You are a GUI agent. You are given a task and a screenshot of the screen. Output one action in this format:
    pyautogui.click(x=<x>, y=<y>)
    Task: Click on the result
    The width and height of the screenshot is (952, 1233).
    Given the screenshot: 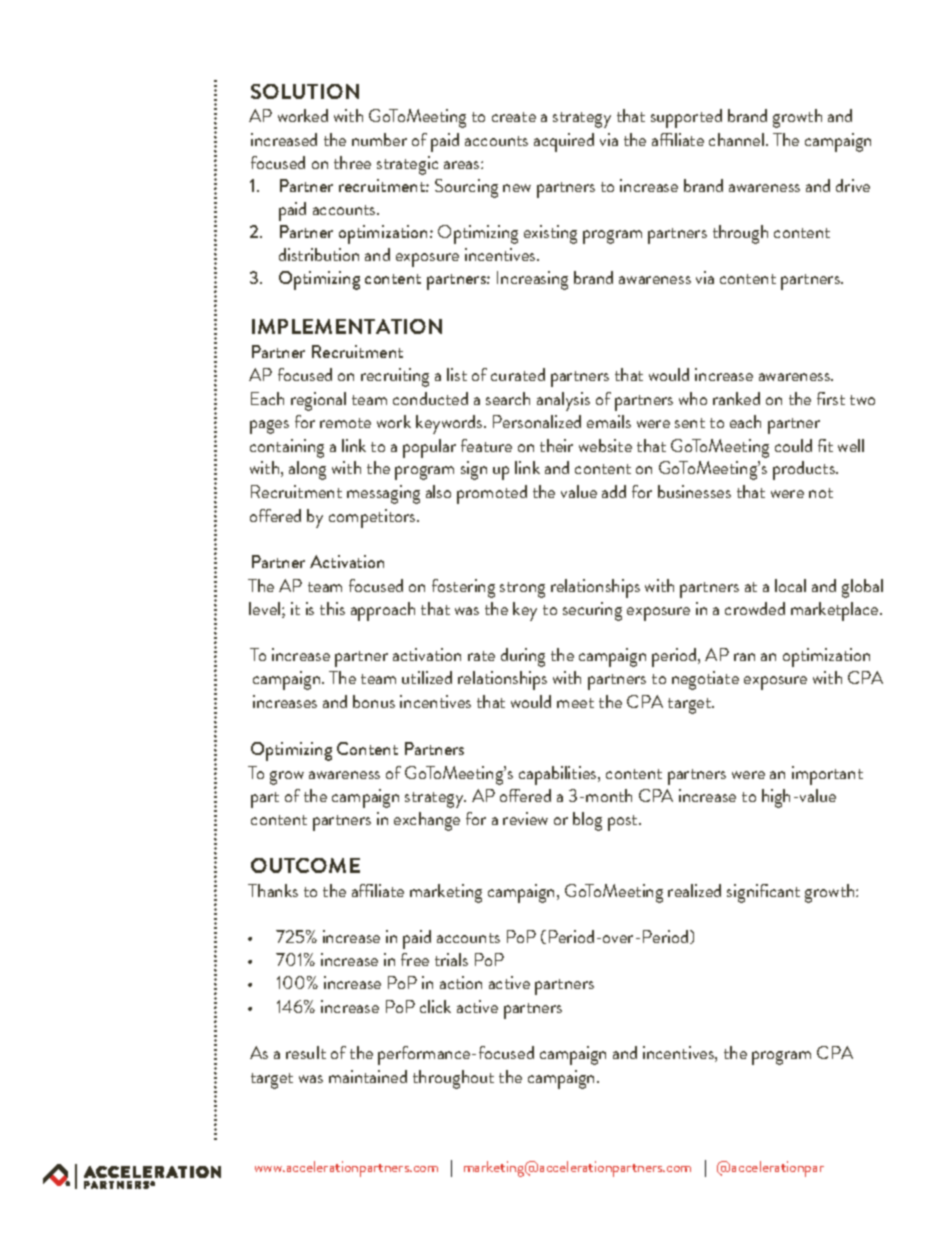 What is the action you would take?
    pyautogui.click(x=306, y=1052)
